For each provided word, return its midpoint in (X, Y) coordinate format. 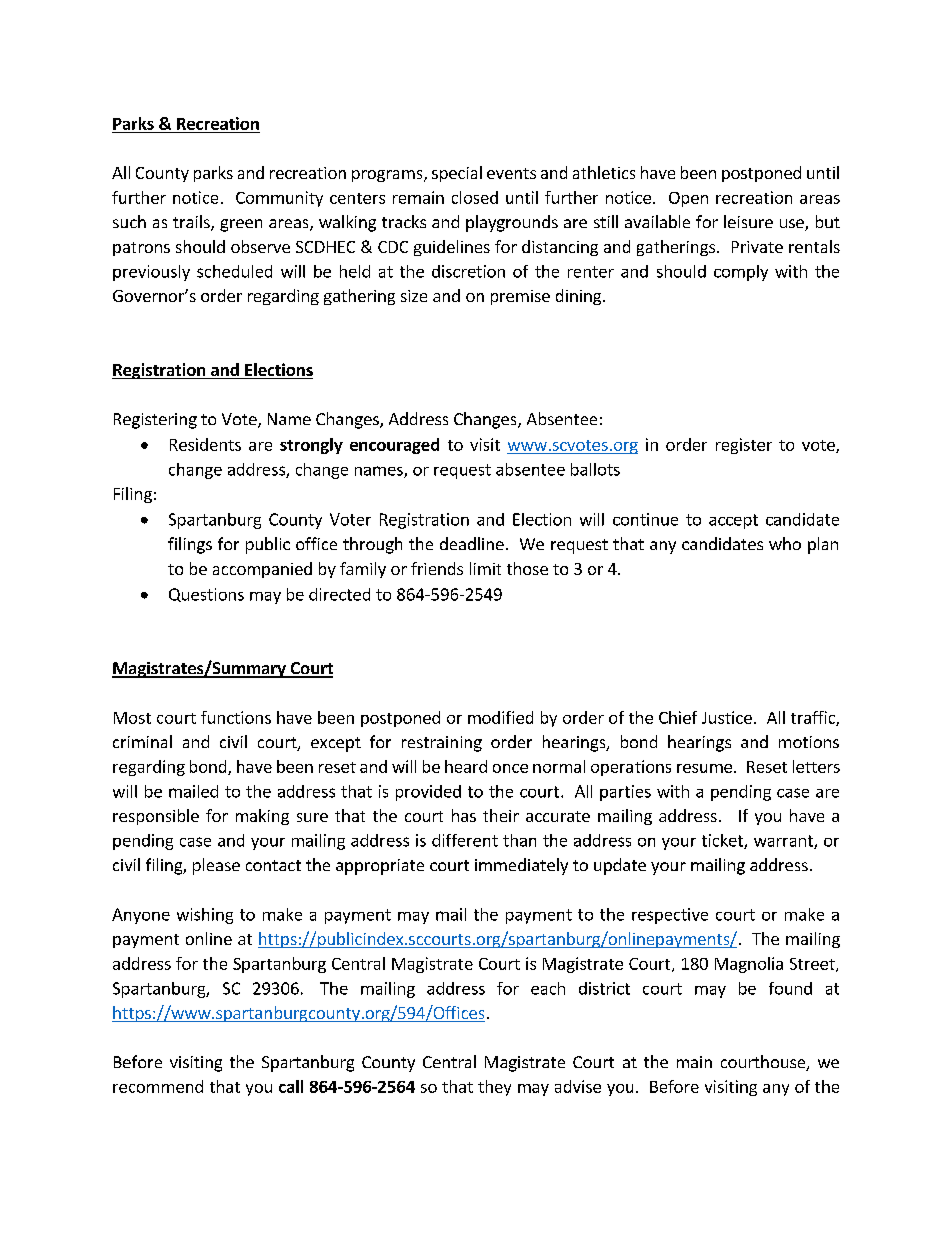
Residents (205, 444)
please (216, 866)
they (494, 1088)
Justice (727, 717)
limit (485, 568)
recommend (158, 1086)
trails (192, 223)
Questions (206, 595)
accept (733, 521)
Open (688, 199)
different (465, 840)
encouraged (394, 446)
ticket (723, 841)
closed (475, 197)
